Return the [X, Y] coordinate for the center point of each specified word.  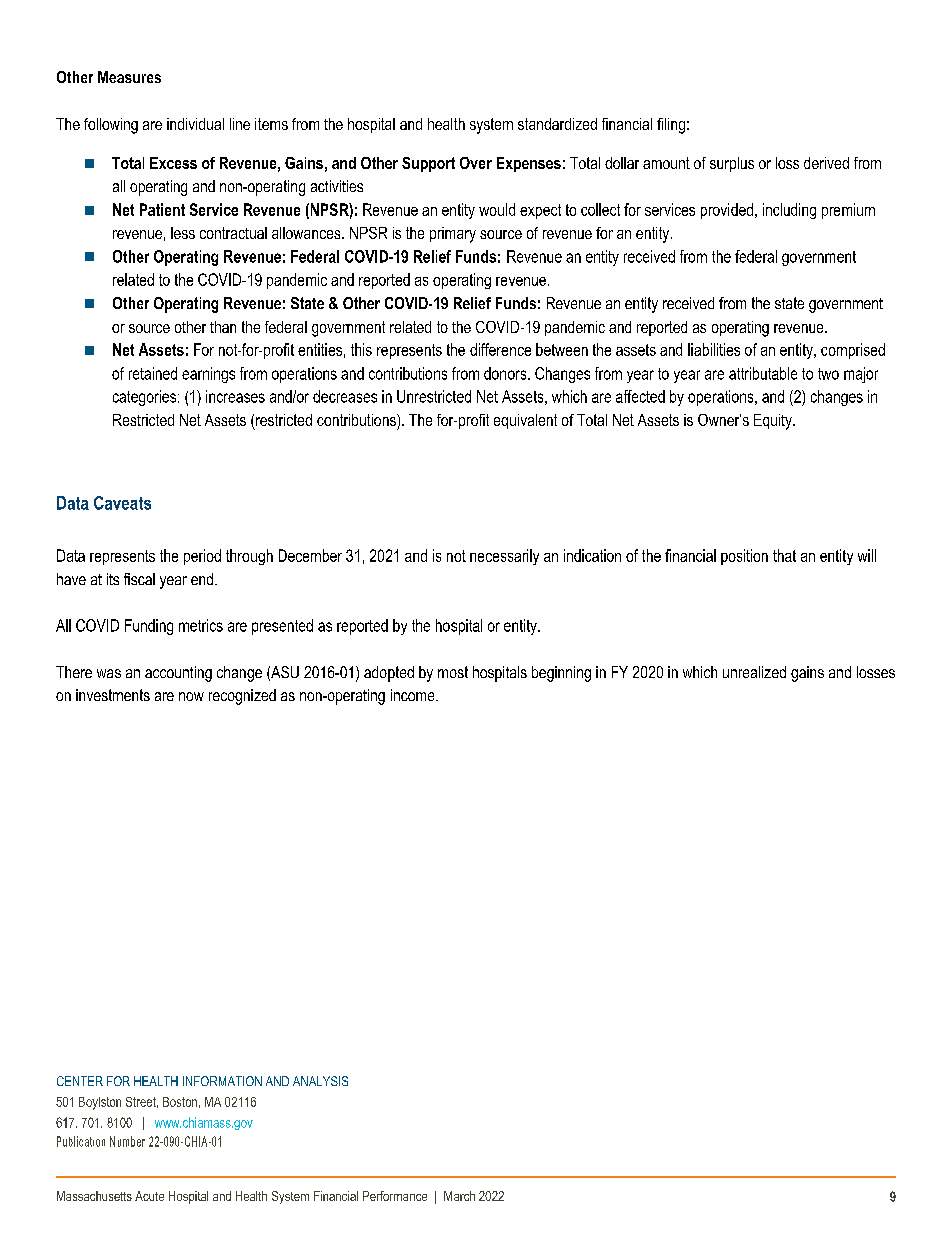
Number [127, 1141]
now [191, 696]
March [459, 1196]
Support [428, 164]
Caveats [122, 503]
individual [195, 124]
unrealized [754, 672]
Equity [774, 422]
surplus [732, 164]
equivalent [525, 421]
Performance [395, 1196]
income [414, 695]
